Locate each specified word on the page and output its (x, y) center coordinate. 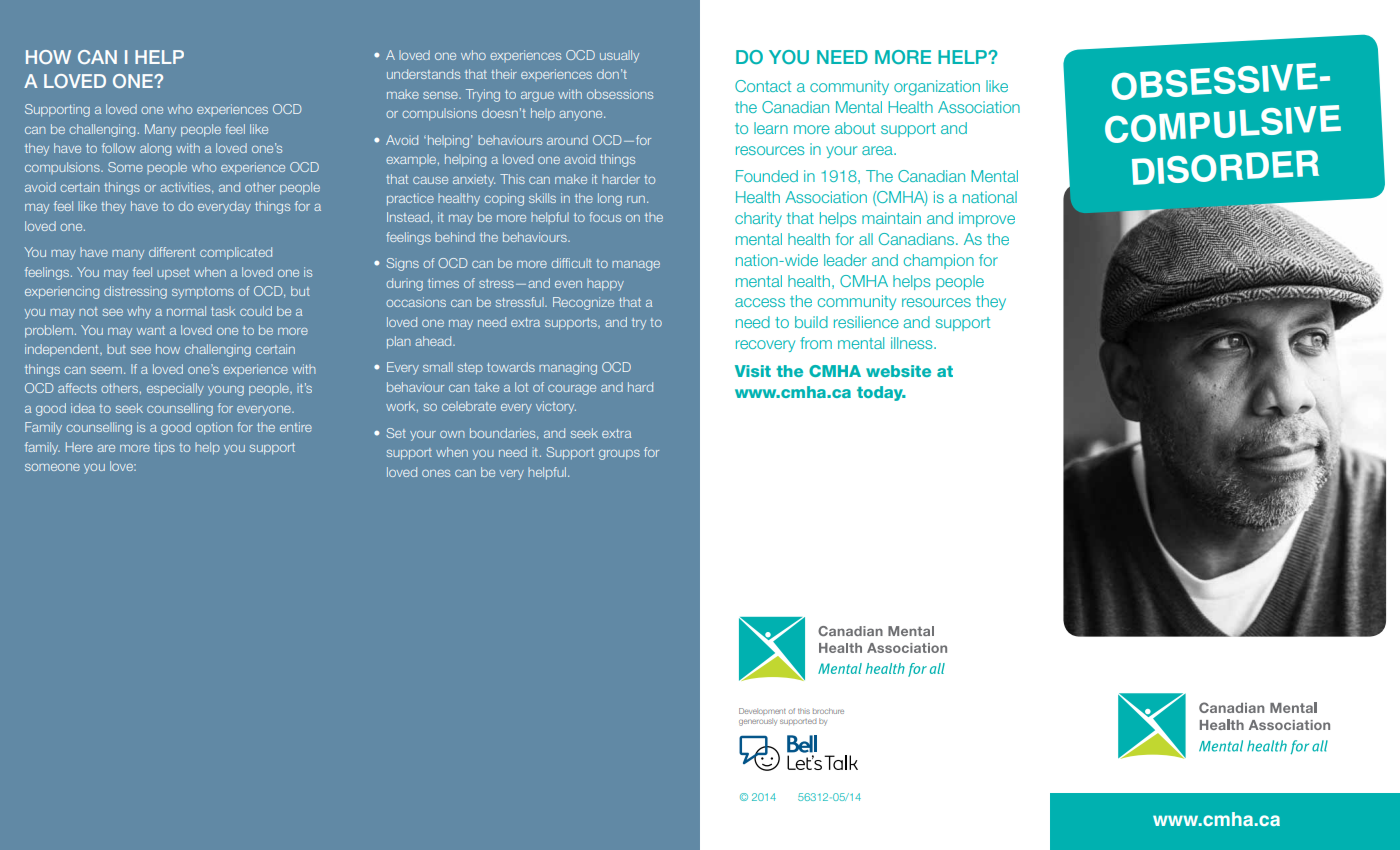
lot (521, 387)
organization (937, 88)
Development (762, 711)
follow (118, 148)
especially (175, 389)
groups (619, 455)
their (504, 74)
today (881, 393)
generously (758, 722)
